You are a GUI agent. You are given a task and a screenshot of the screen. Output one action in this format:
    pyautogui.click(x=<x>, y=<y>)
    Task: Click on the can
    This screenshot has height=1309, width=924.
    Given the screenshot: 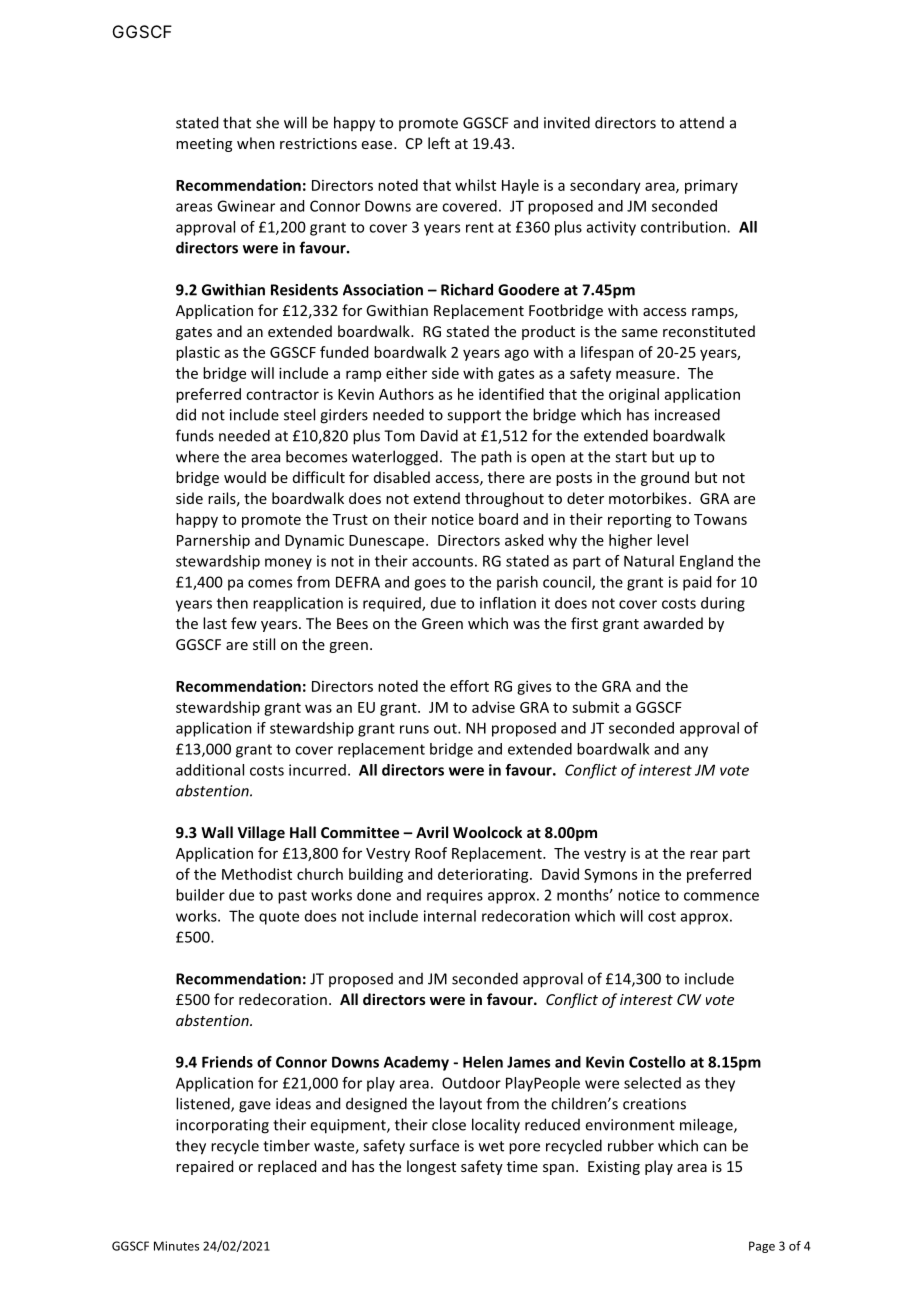 What is the action you would take?
    pyautogui.click(x=715, y=1147)
